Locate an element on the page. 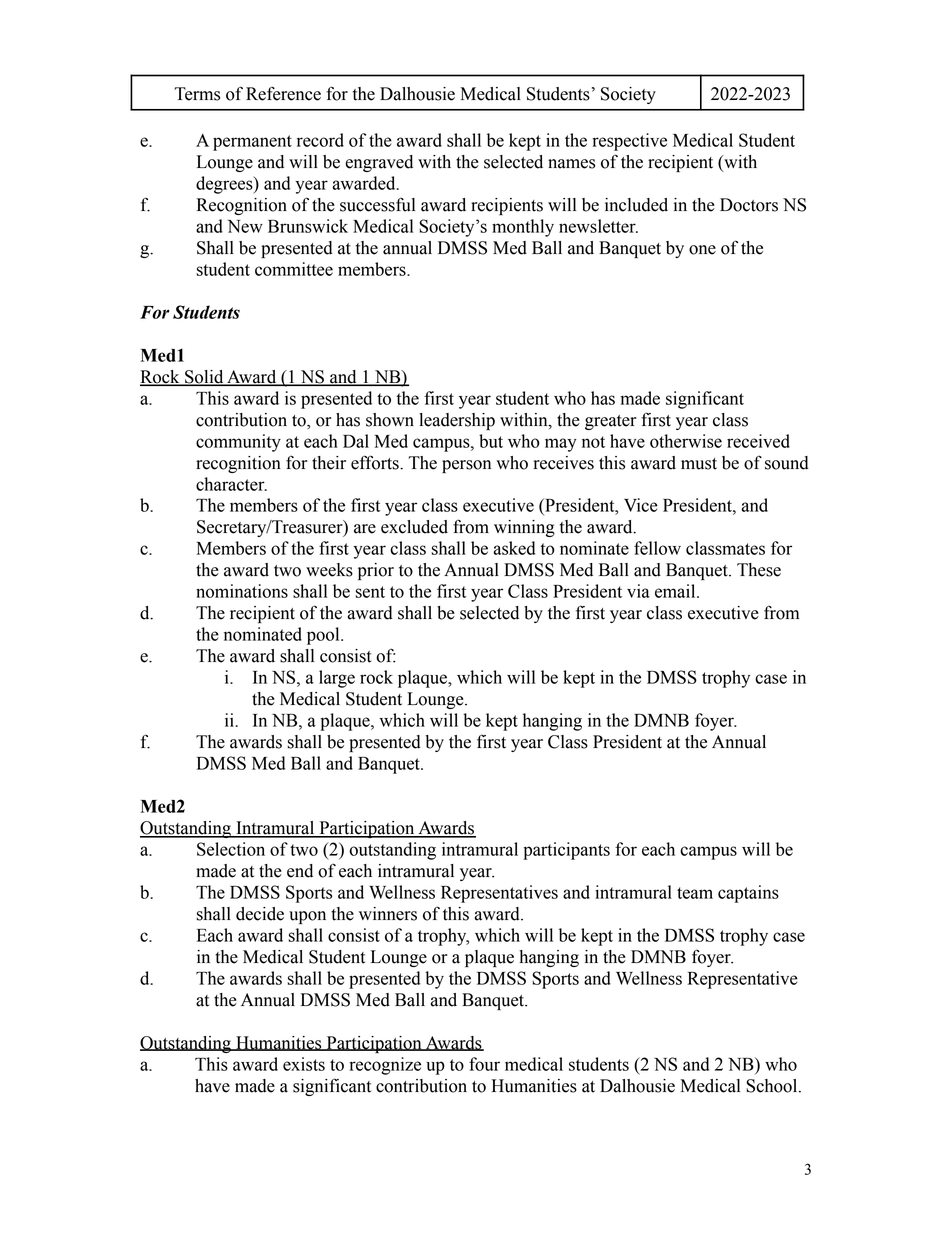  four is located at coordinates (484, 1064).
